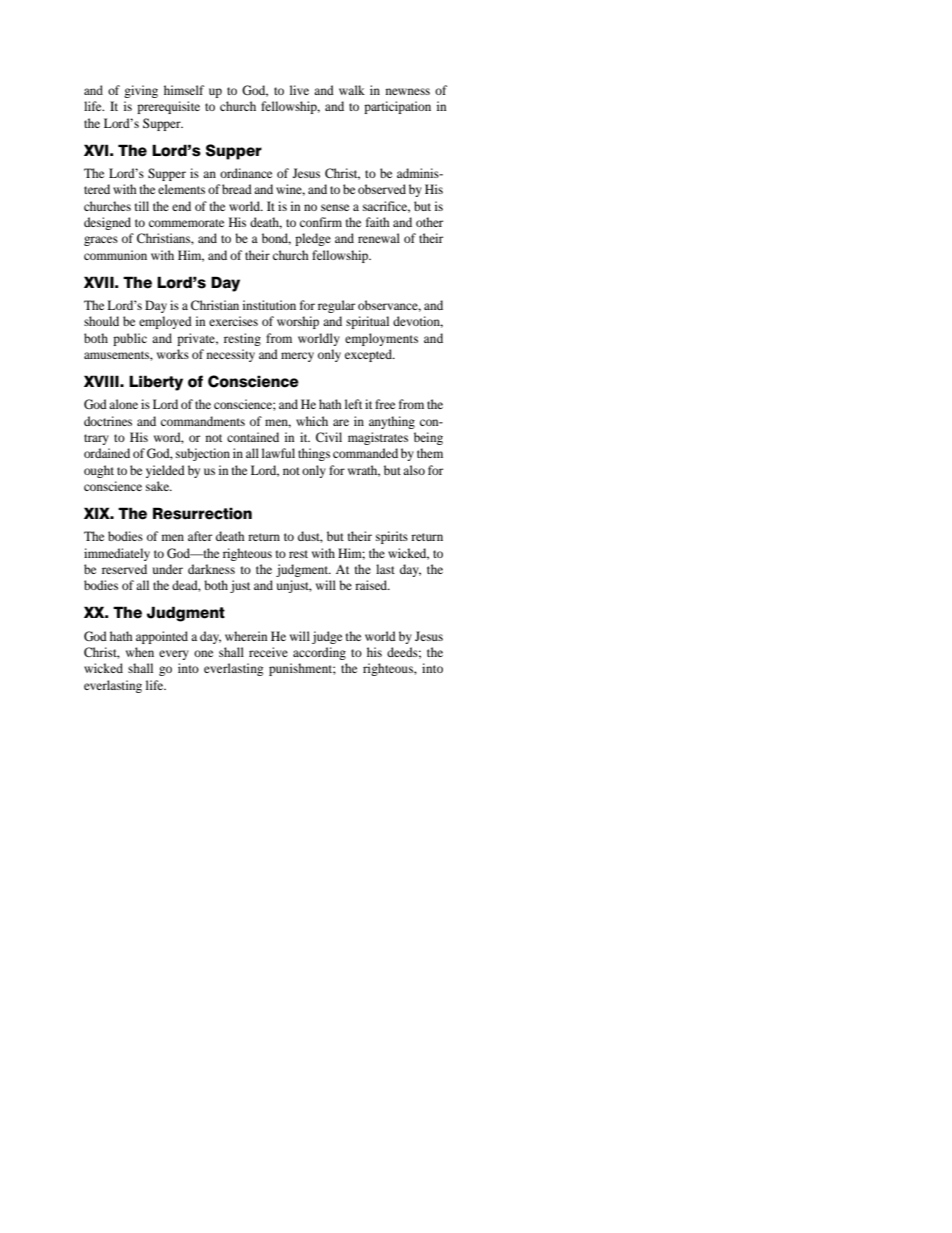  Describe the element at coordinates (140, 652) in the image. I see `when` at that location.
